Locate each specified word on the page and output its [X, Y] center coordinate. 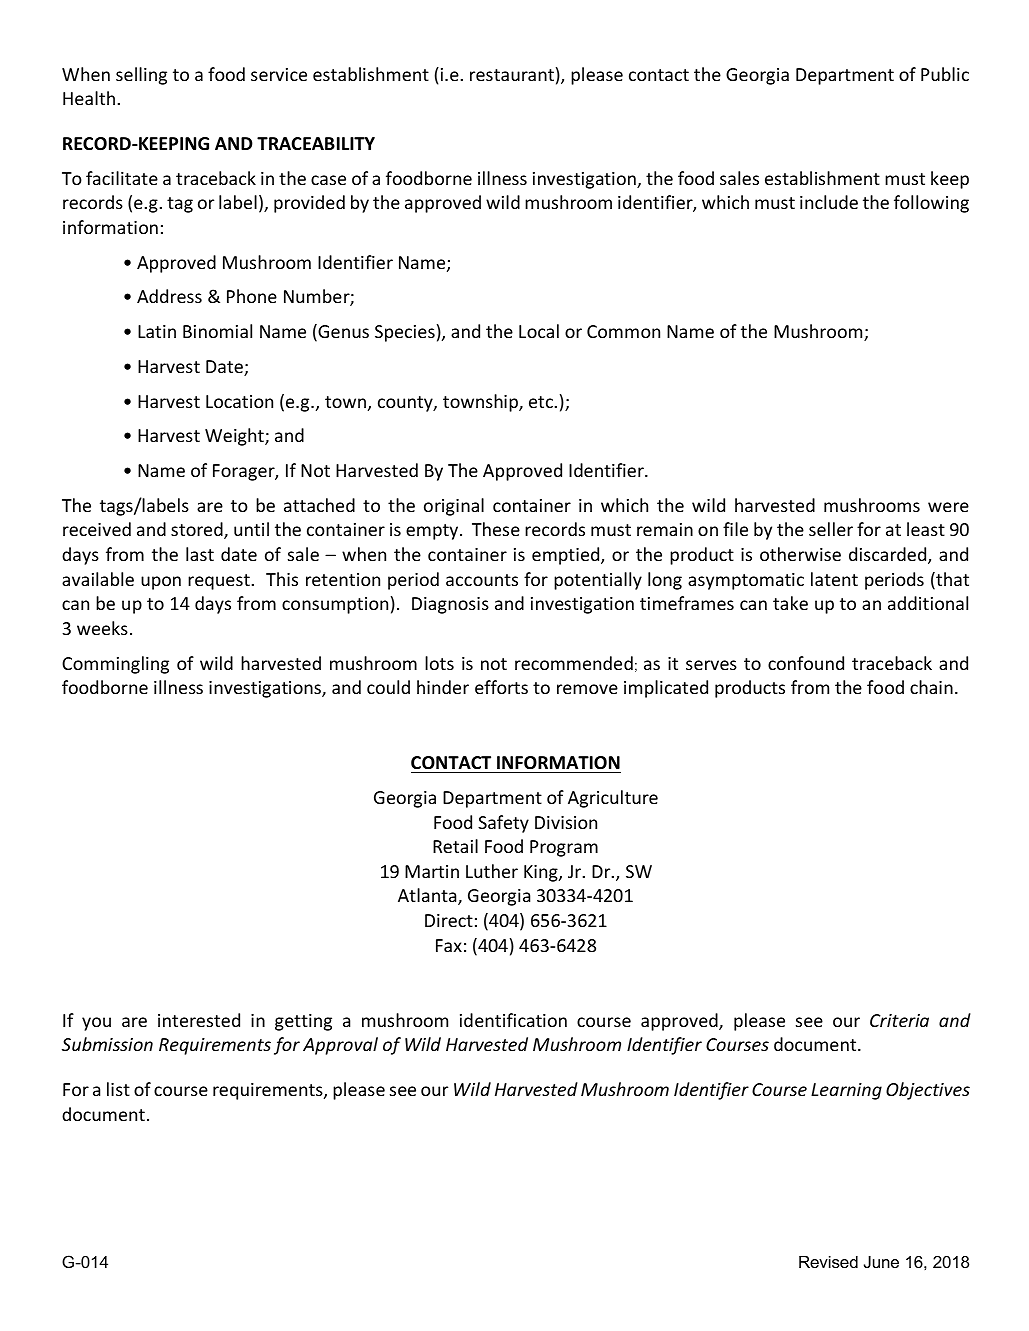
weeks [102, 628]
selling [141, 76]
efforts [501, 687]
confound [806, 663]
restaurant [512, 75]
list [118, 1089]
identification [513, 1020]
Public [945, 74]
